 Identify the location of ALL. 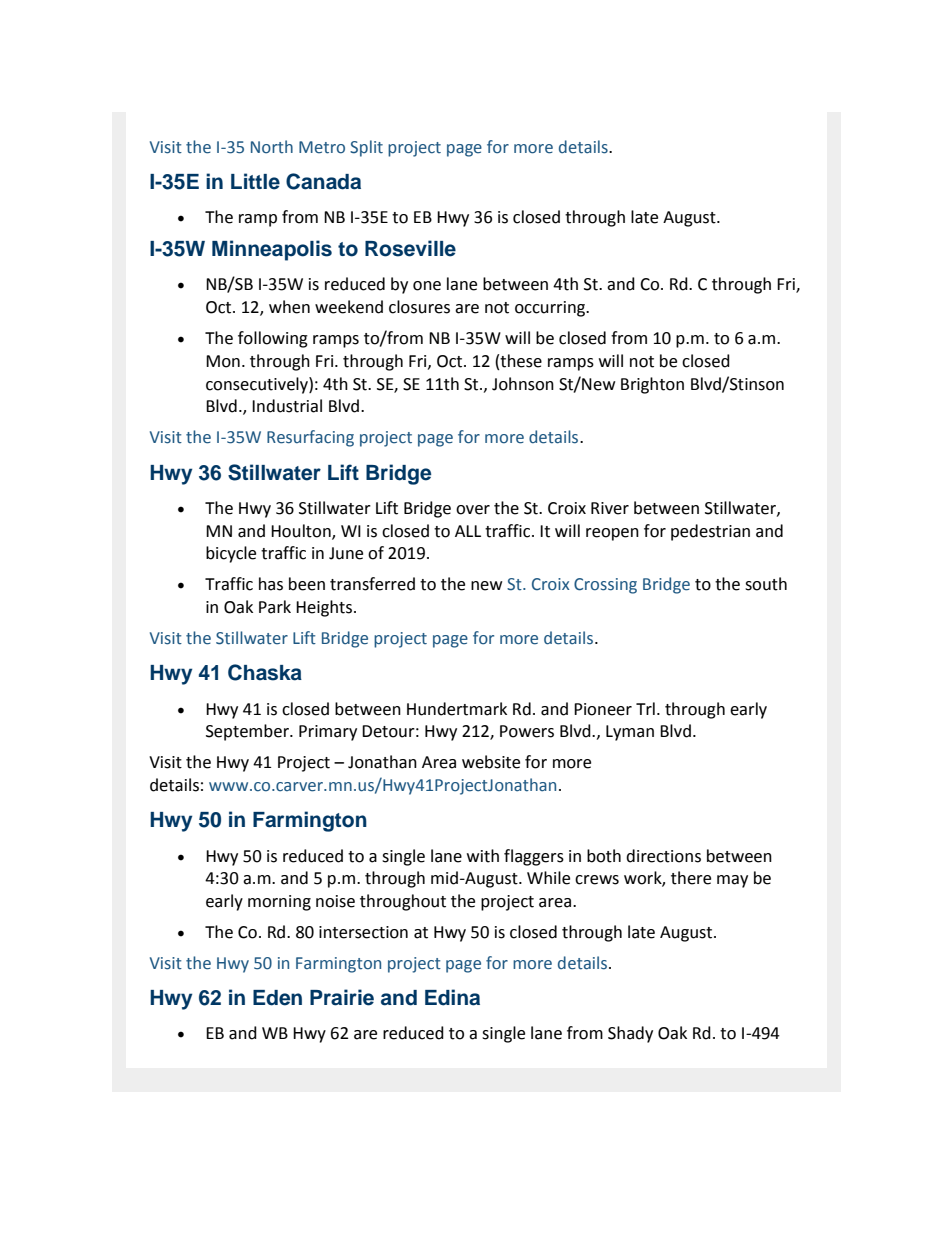
(468, 531).
